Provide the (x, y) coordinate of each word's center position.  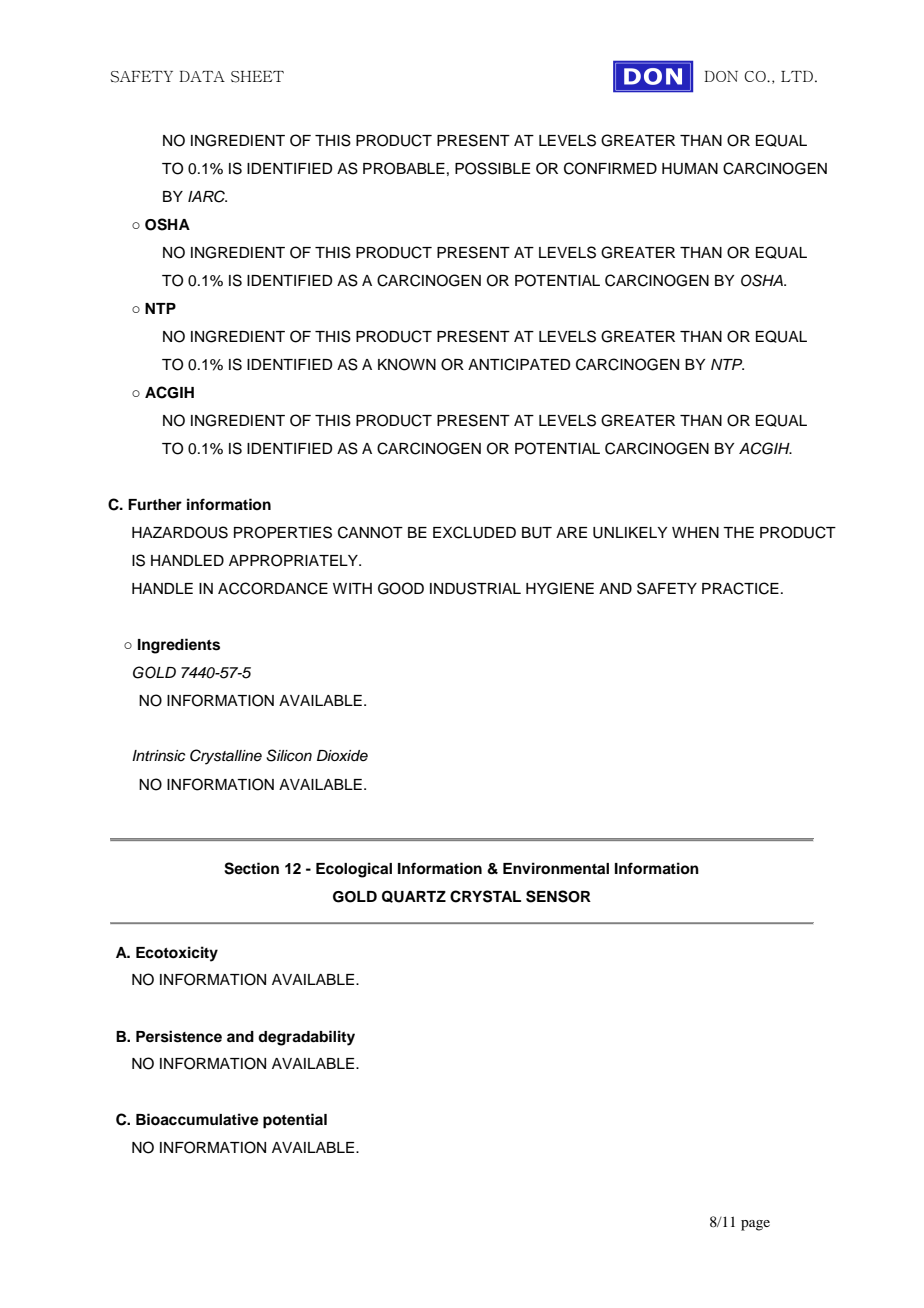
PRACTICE (740, 588)
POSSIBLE (492, 168)
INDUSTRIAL (475, 588)
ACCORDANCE (273, 588)
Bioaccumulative (197, 1119)
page (755, 1225)
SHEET (257, 77)
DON (721, 76)
